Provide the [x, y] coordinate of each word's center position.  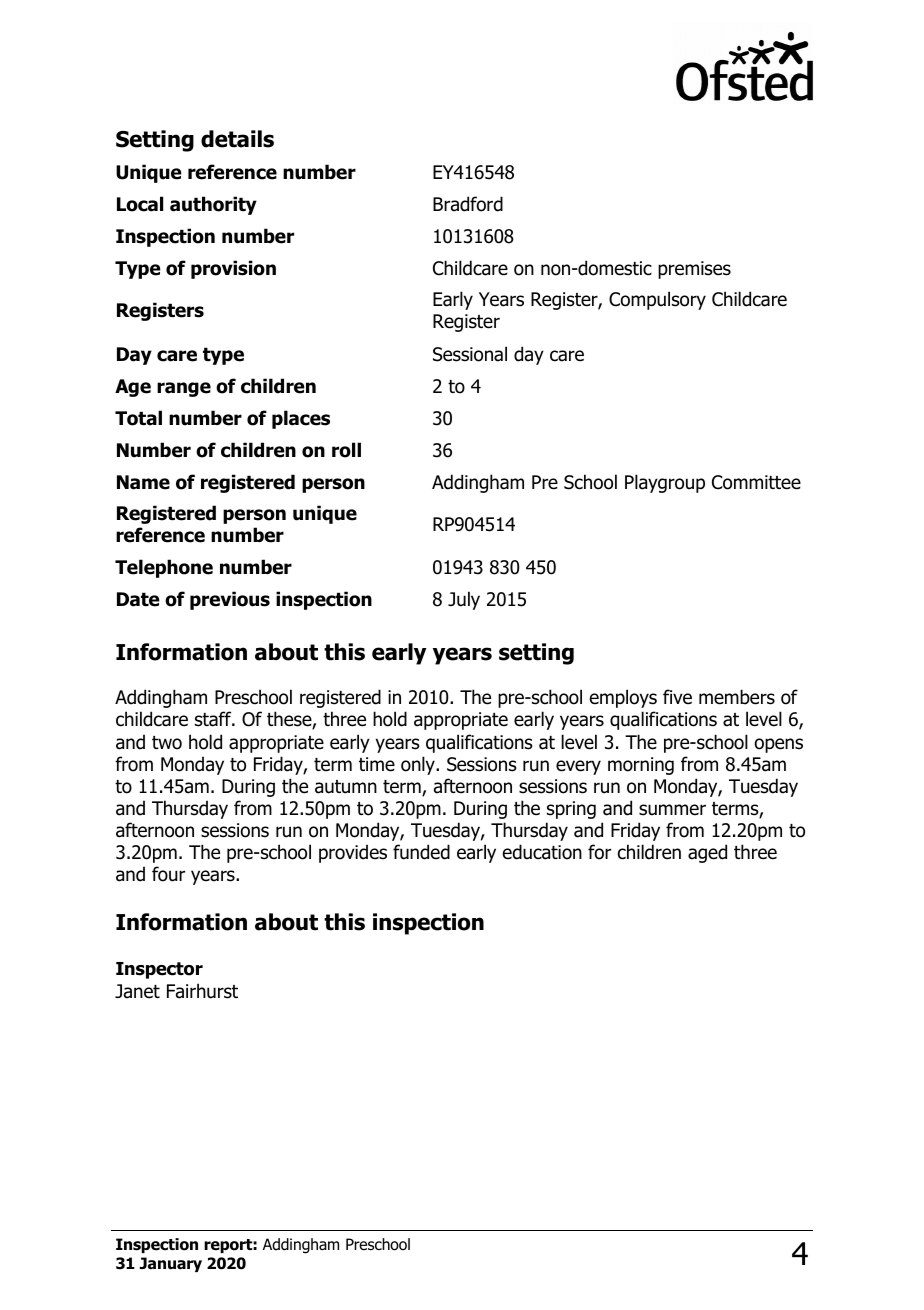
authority [213, 205]
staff [214, 719]
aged [707, 853]
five [677, 697]
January [170, 1264]
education [542, 852]
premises [694, 270]
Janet [137, 991]
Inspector [159, 970]
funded [421, 852]
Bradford [468, 204]
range [184, 389]
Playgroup [665, 483]
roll [346, 450]
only [419, 765]
